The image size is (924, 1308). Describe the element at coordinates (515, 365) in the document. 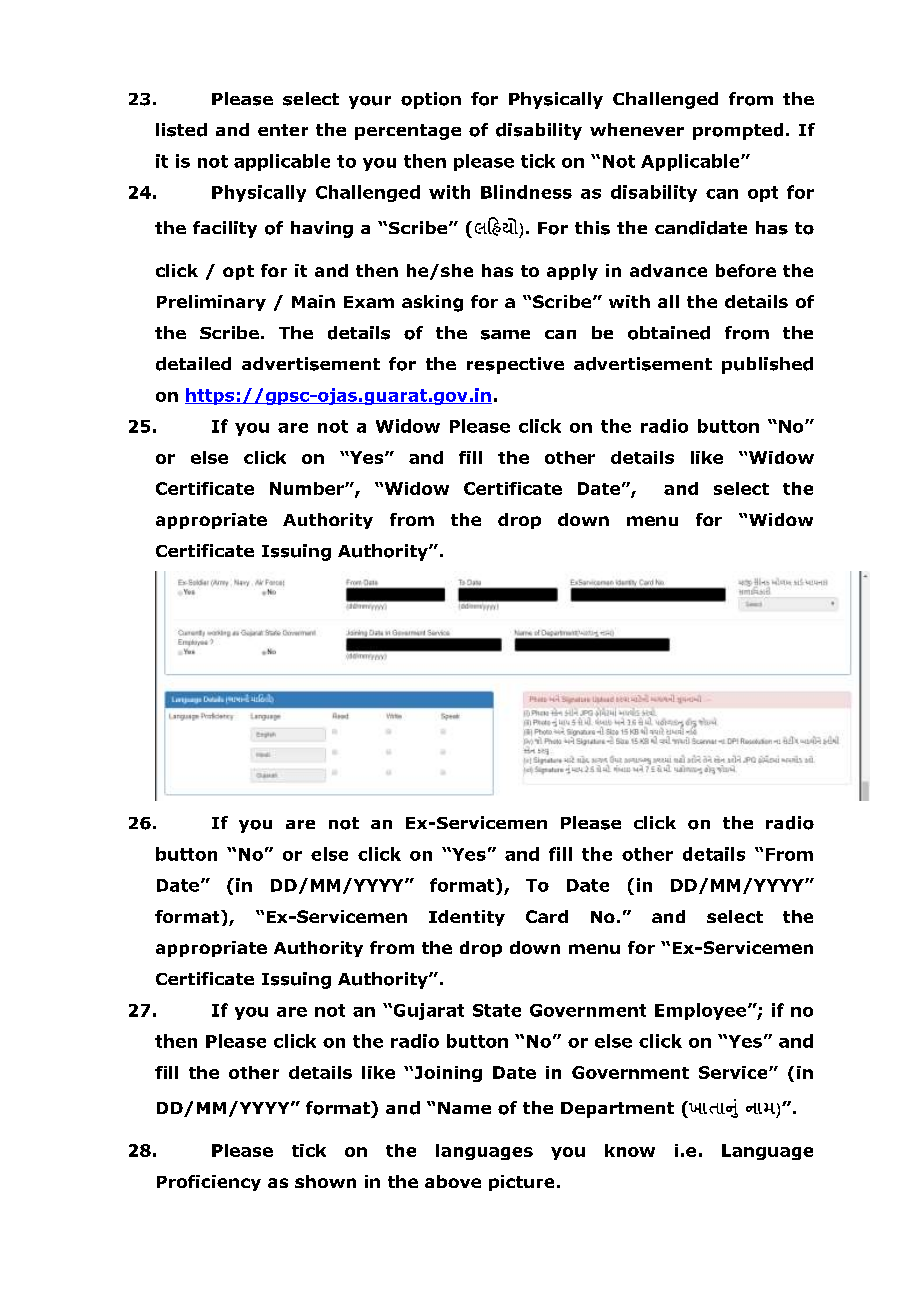

I see `respective` at that location.
